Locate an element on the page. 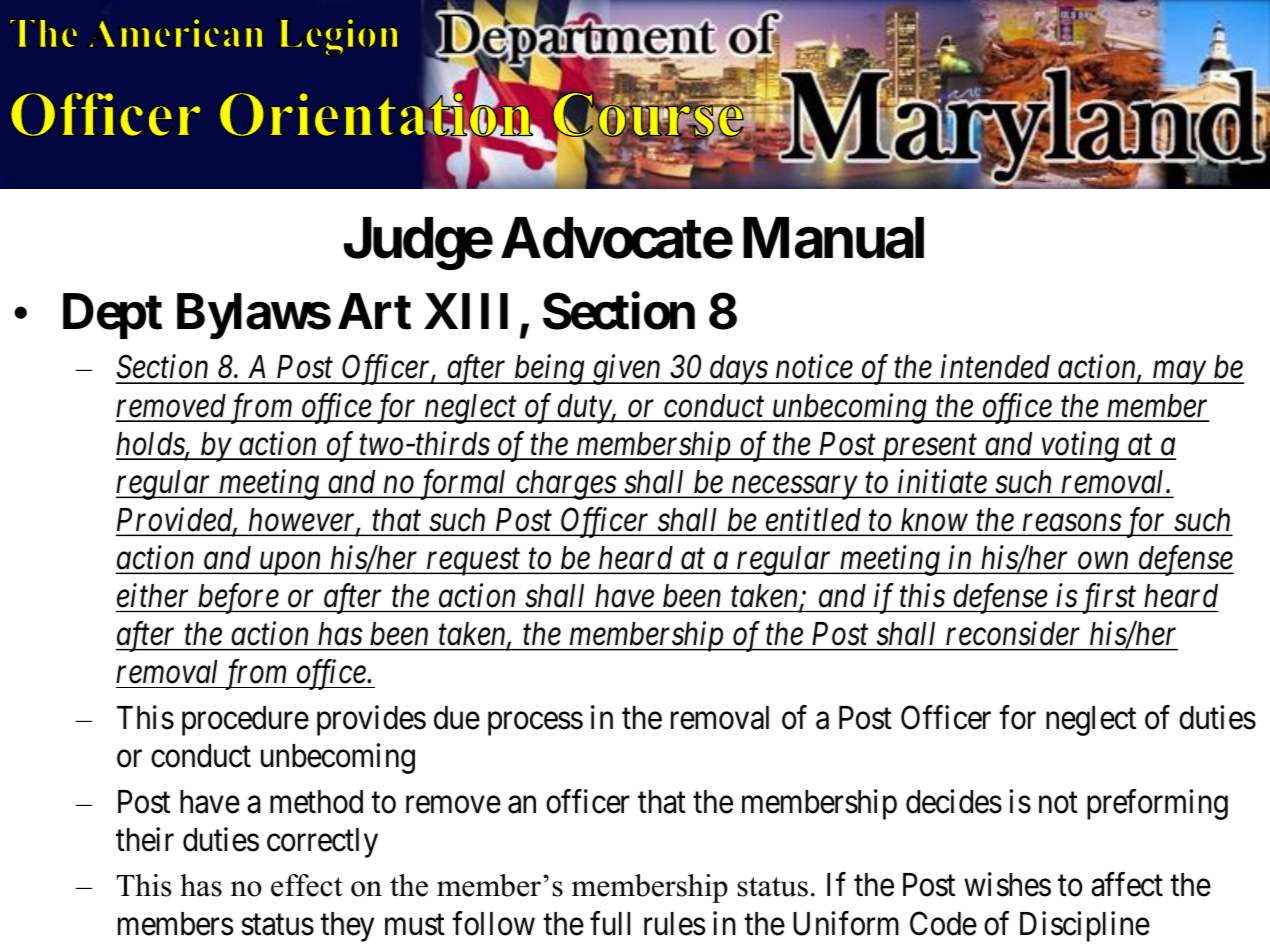 The width and height of the page is (1270, 952). due is located at coordinates (457, 718).
